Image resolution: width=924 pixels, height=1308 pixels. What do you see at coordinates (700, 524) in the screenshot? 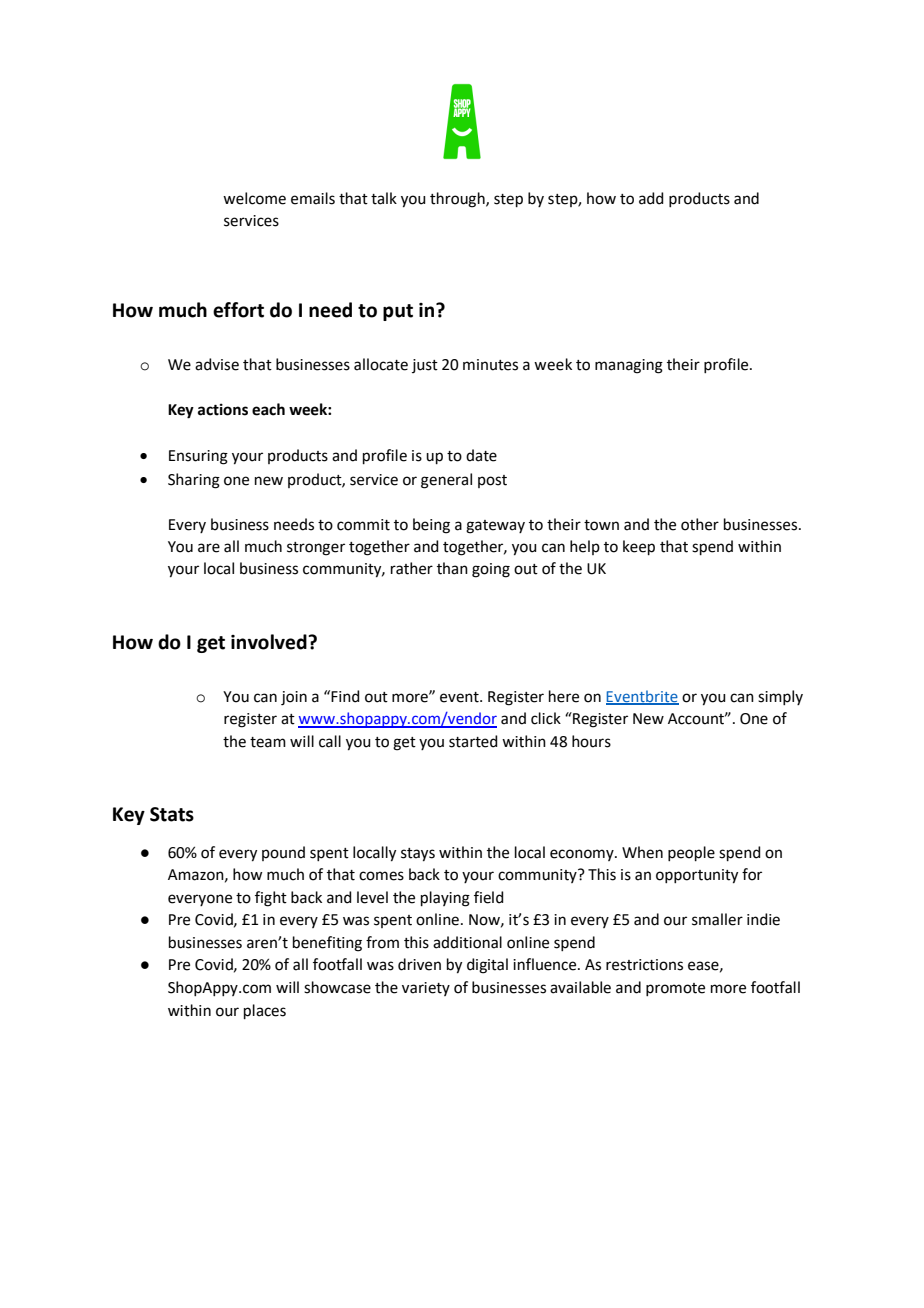
I see `other` at bounding box center [700, 524].
